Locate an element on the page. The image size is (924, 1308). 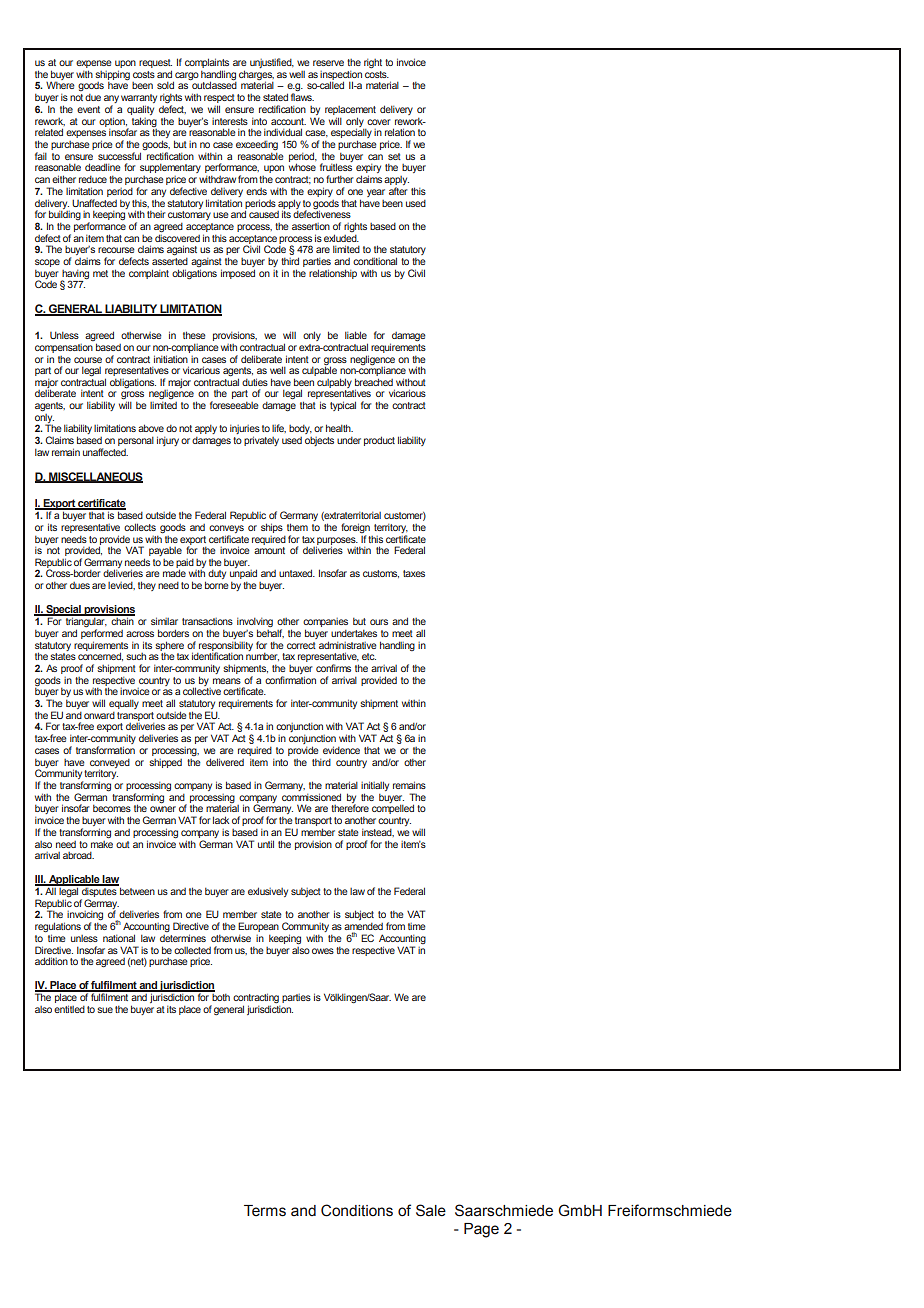
European is located at coordinates (258, 927).
